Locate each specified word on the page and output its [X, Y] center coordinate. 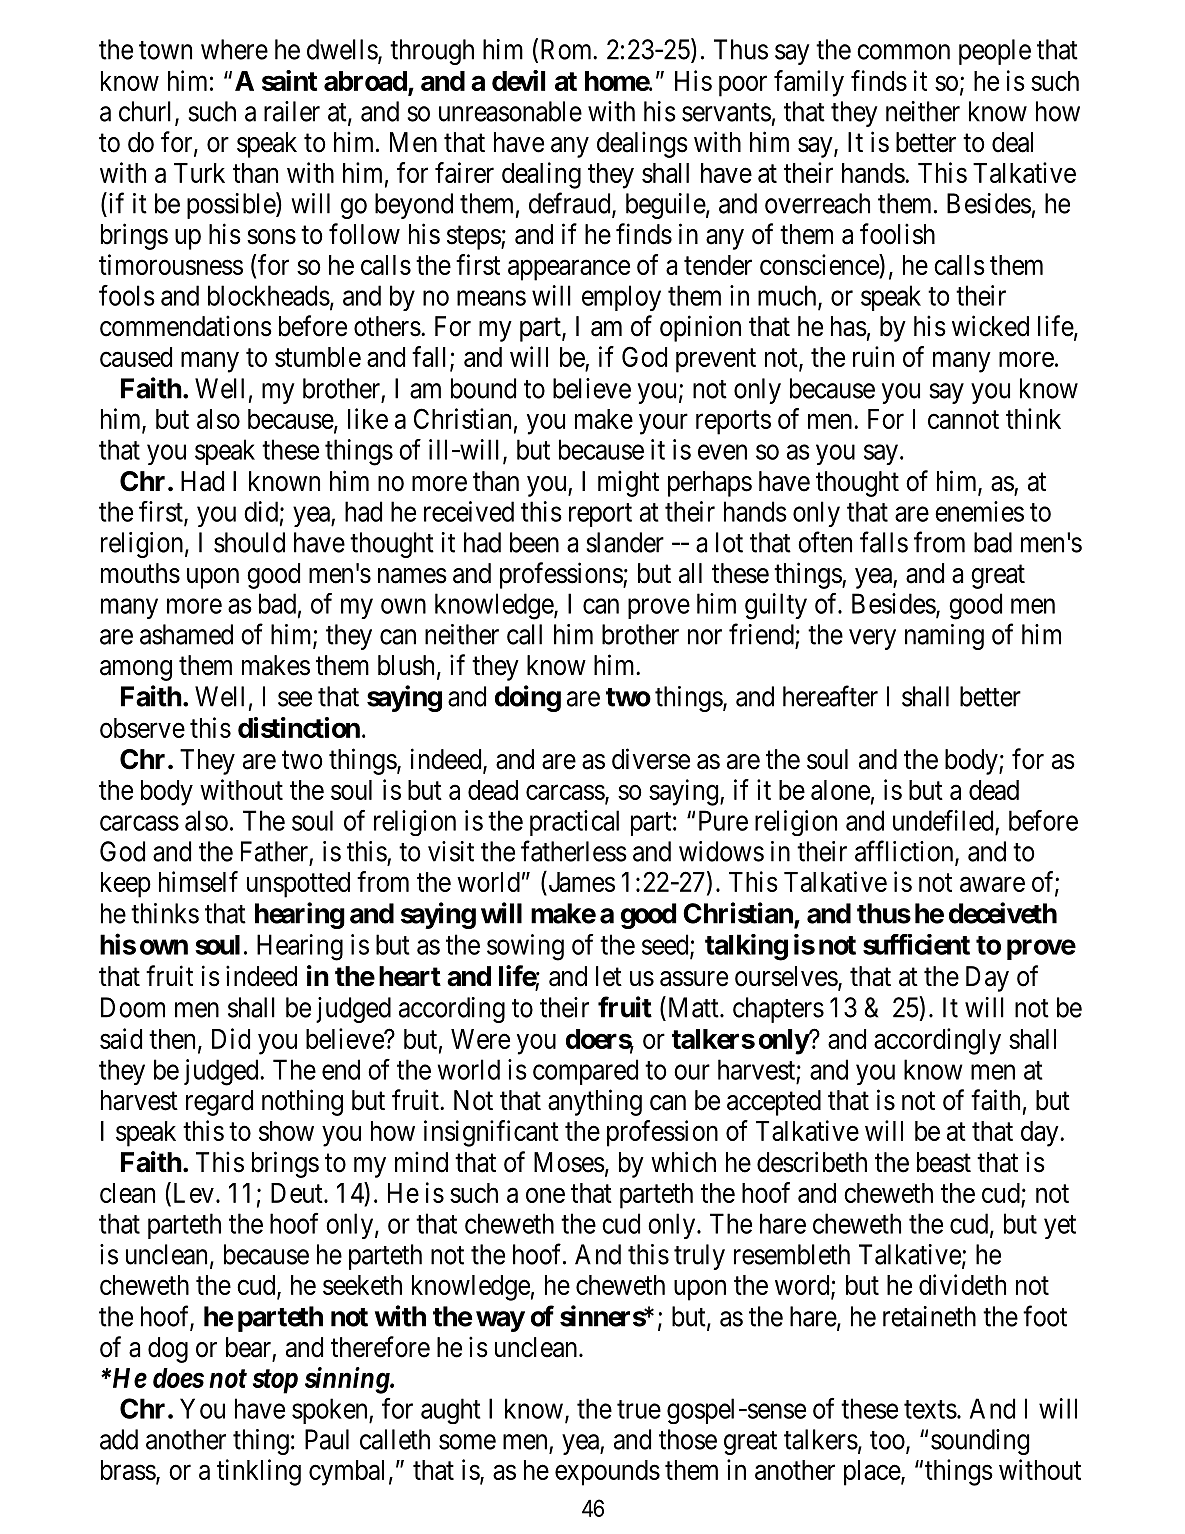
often [825, 542]
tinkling [259, 1472]
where [234, 49]
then [172, 1039]
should [249, 542]
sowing [525, 947]
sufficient [916, 944]
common [903, 52]
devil [518, 80]
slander [625, 542]
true [639, 1409]
